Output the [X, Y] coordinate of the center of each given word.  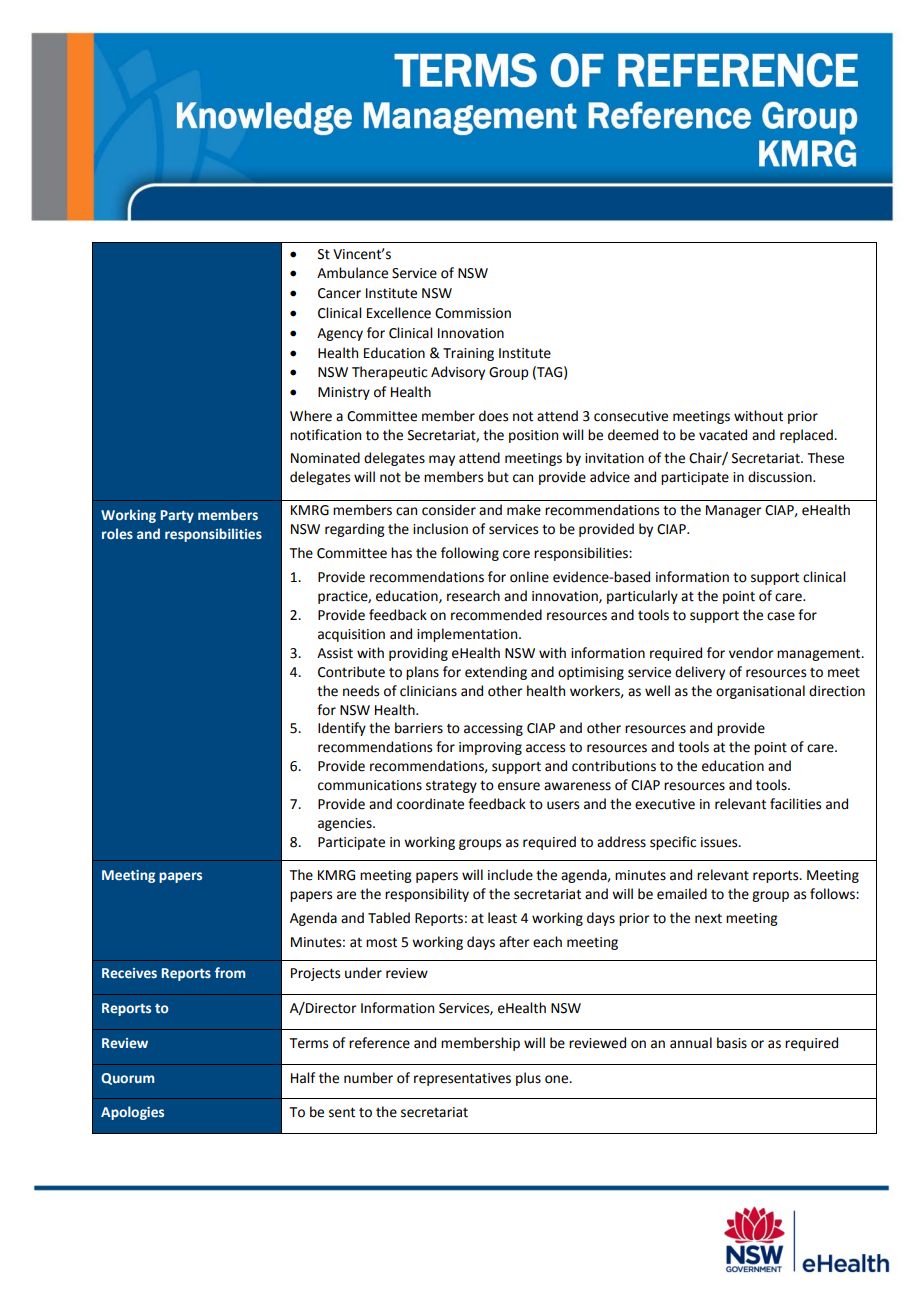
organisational [760, 692]
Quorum [127, 1079]
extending [496, 673]
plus [528, 1079]
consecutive [631, 416]
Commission [473, 313]
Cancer [339, 293]
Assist [335, 653]
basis [732, 1043]
